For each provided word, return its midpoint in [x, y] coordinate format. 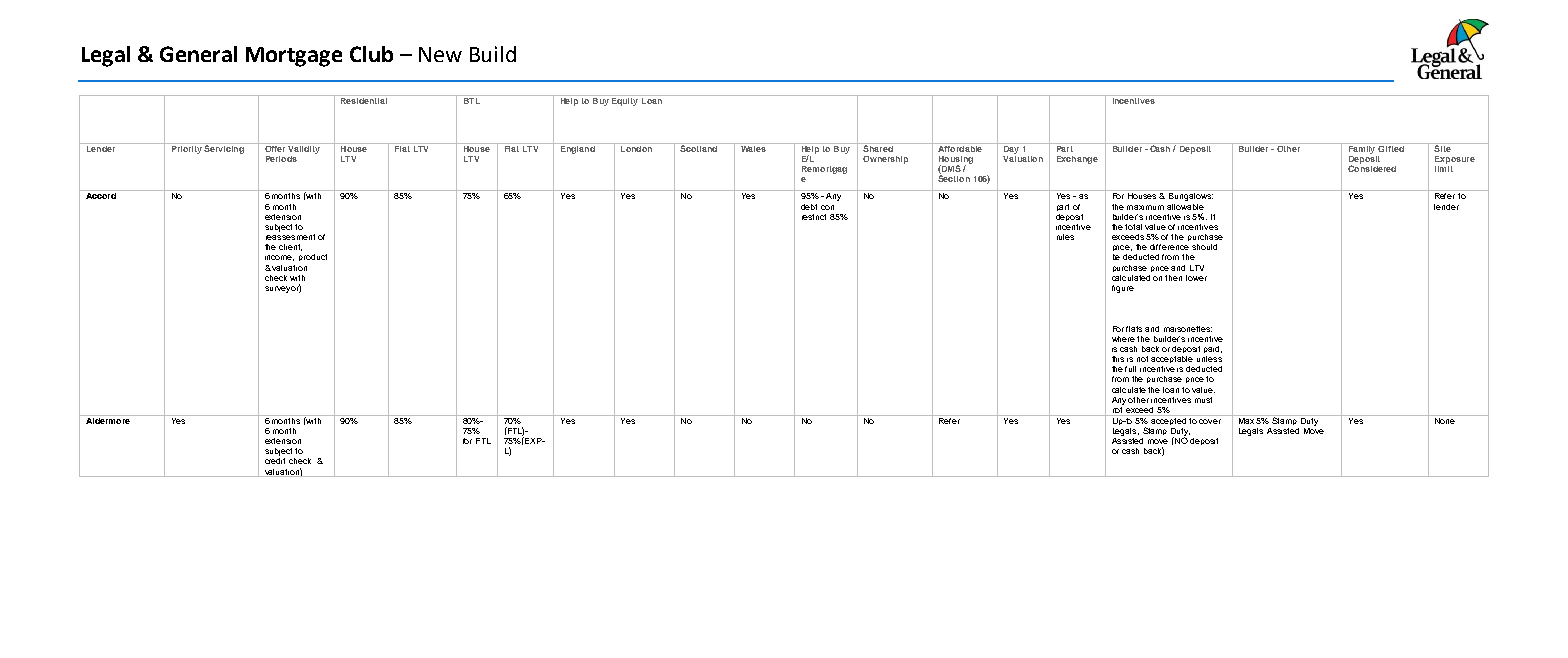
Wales [753, 147]
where [1123, 339]
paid [1213, 349]
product [313, 257]
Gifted [1391, 147]
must [1203, 400]
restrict [814, 217]
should [1204, 247]
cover [1210, 421]
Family [1362, 148]
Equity [625, 100]
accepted [1168, 420]
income [279, 258]
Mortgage [294, 57]
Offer [274, 147]
